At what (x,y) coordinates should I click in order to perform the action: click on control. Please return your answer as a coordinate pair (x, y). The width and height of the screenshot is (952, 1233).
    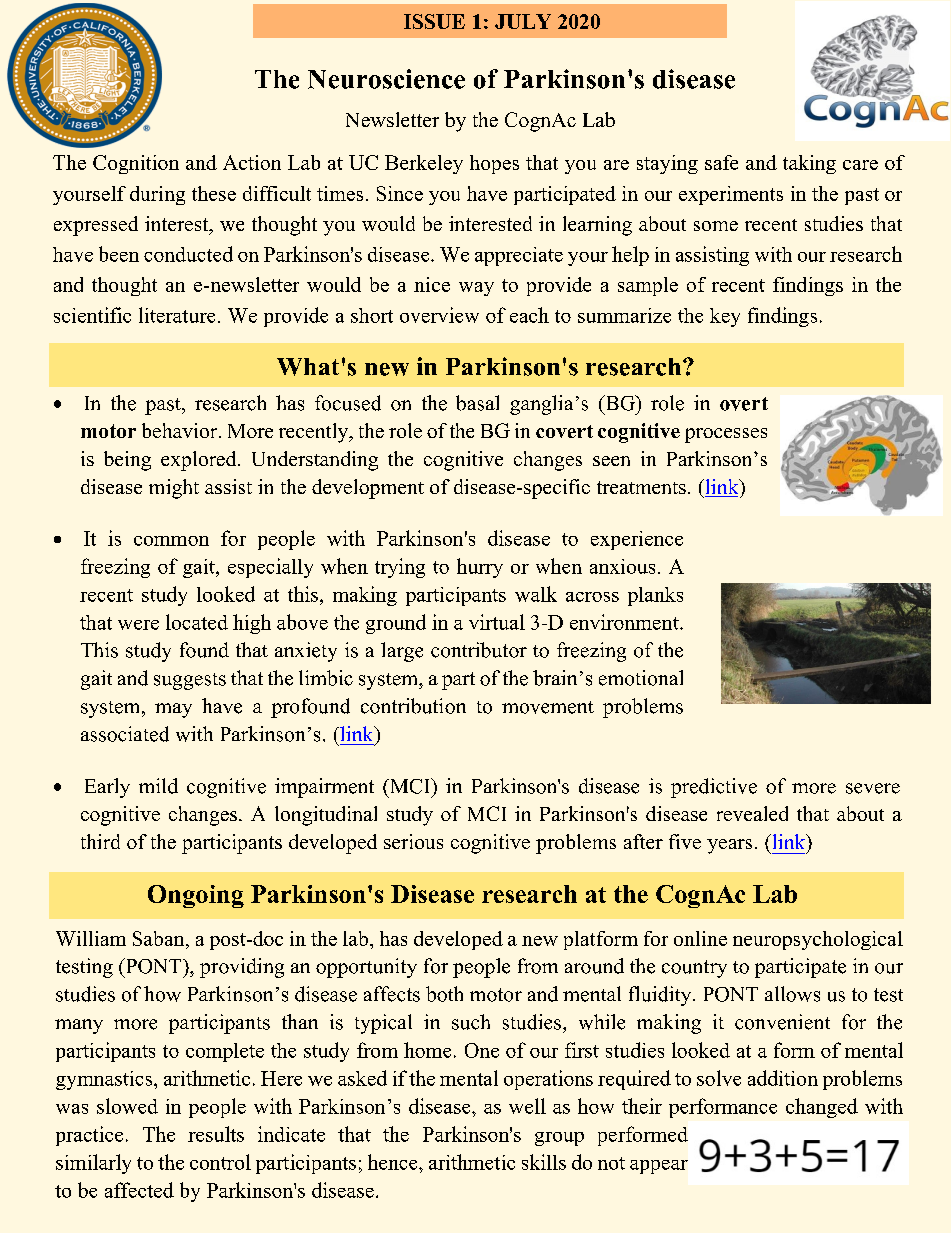
    Looking at the image, I should click on (220, 1162).
